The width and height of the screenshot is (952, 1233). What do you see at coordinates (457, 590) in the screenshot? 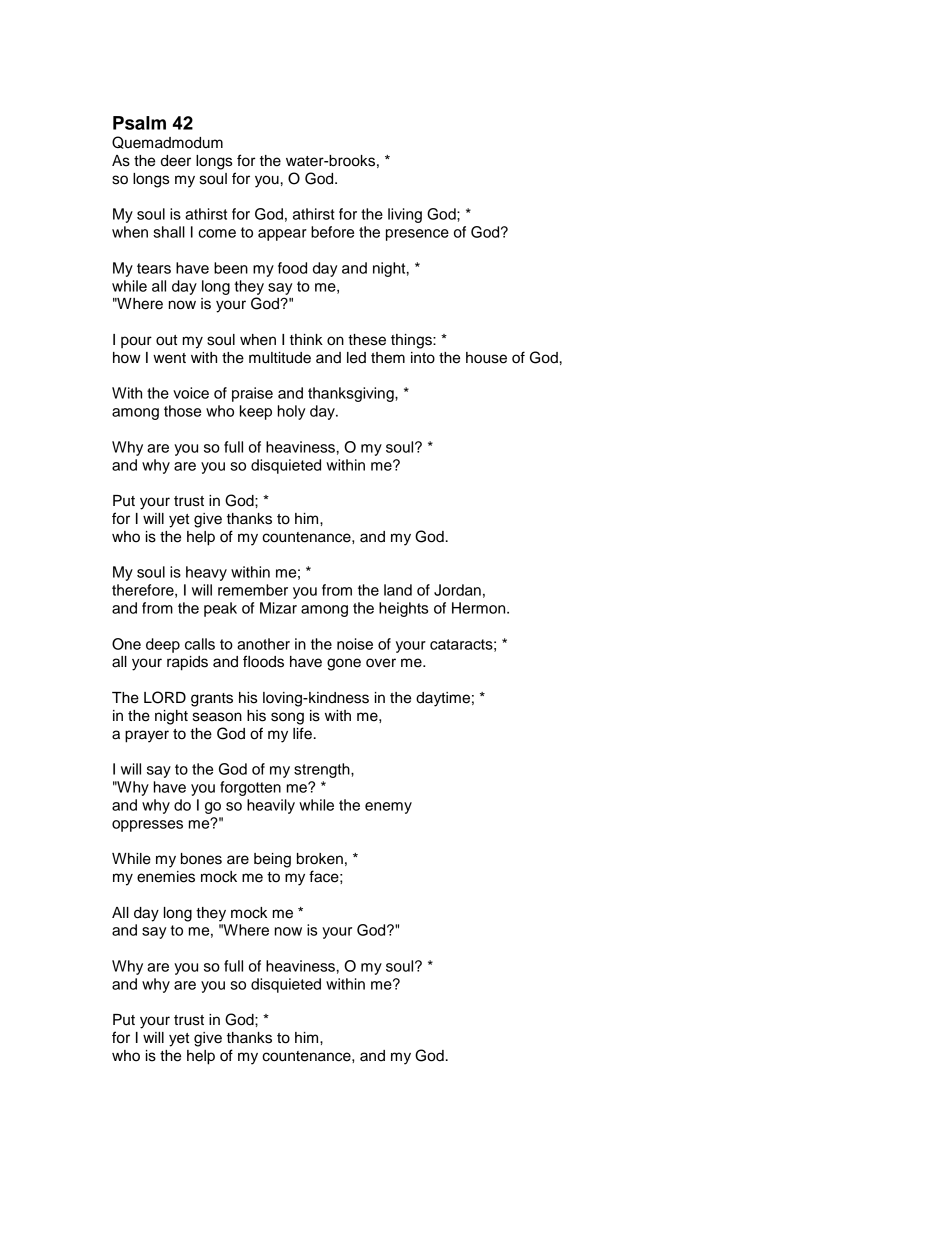
I see `Jordan` at bounding box center [457, 590].
